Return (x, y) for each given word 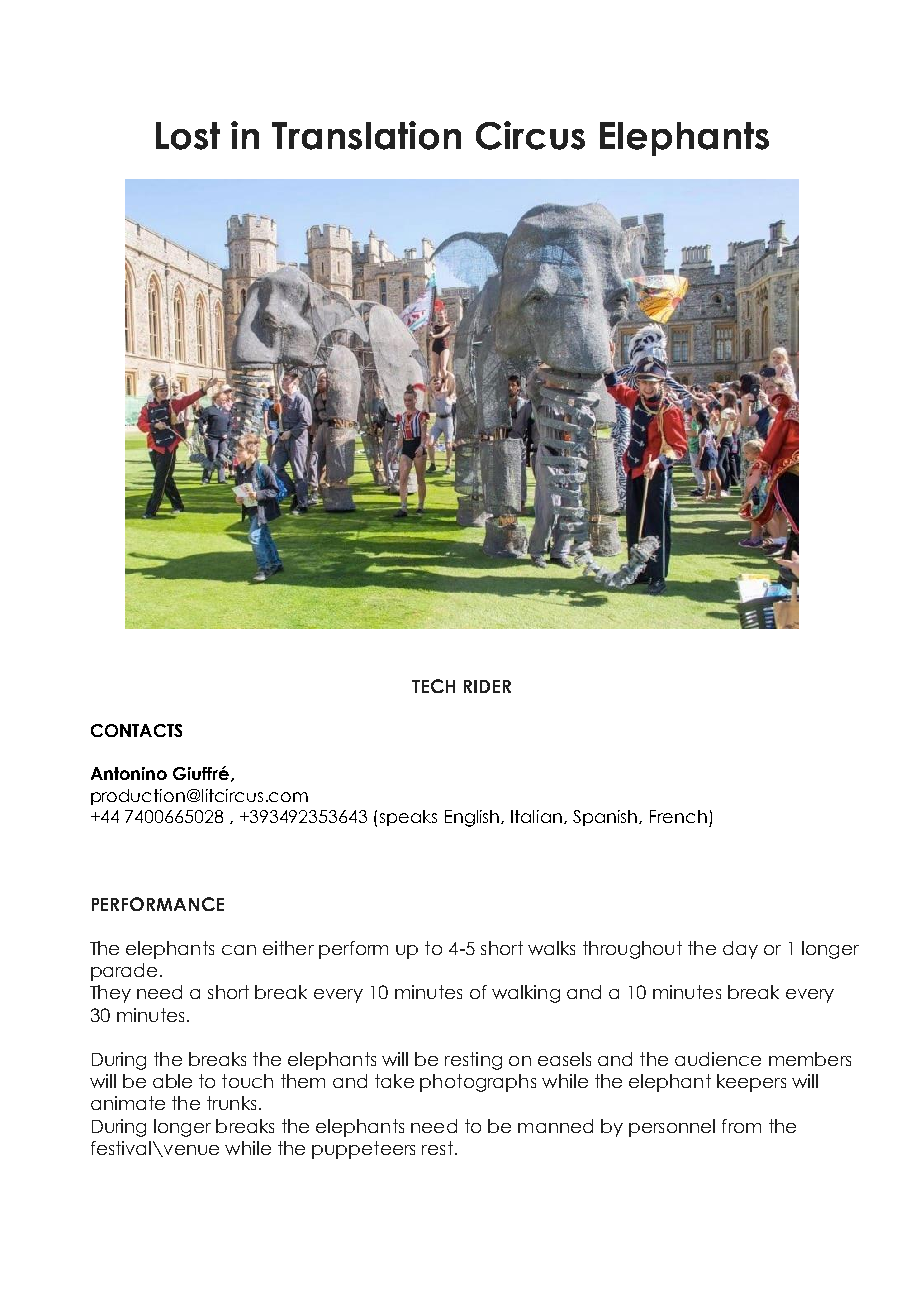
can (239, 950)
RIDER (487, 686)
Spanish (606, 818)
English (473, 818)
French (678, 816)
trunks (231, 1103)
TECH (433, 686)
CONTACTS (136, 730)
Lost (188, 136)
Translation (366, 135)
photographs (478, 1083)
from (741, 1126)
